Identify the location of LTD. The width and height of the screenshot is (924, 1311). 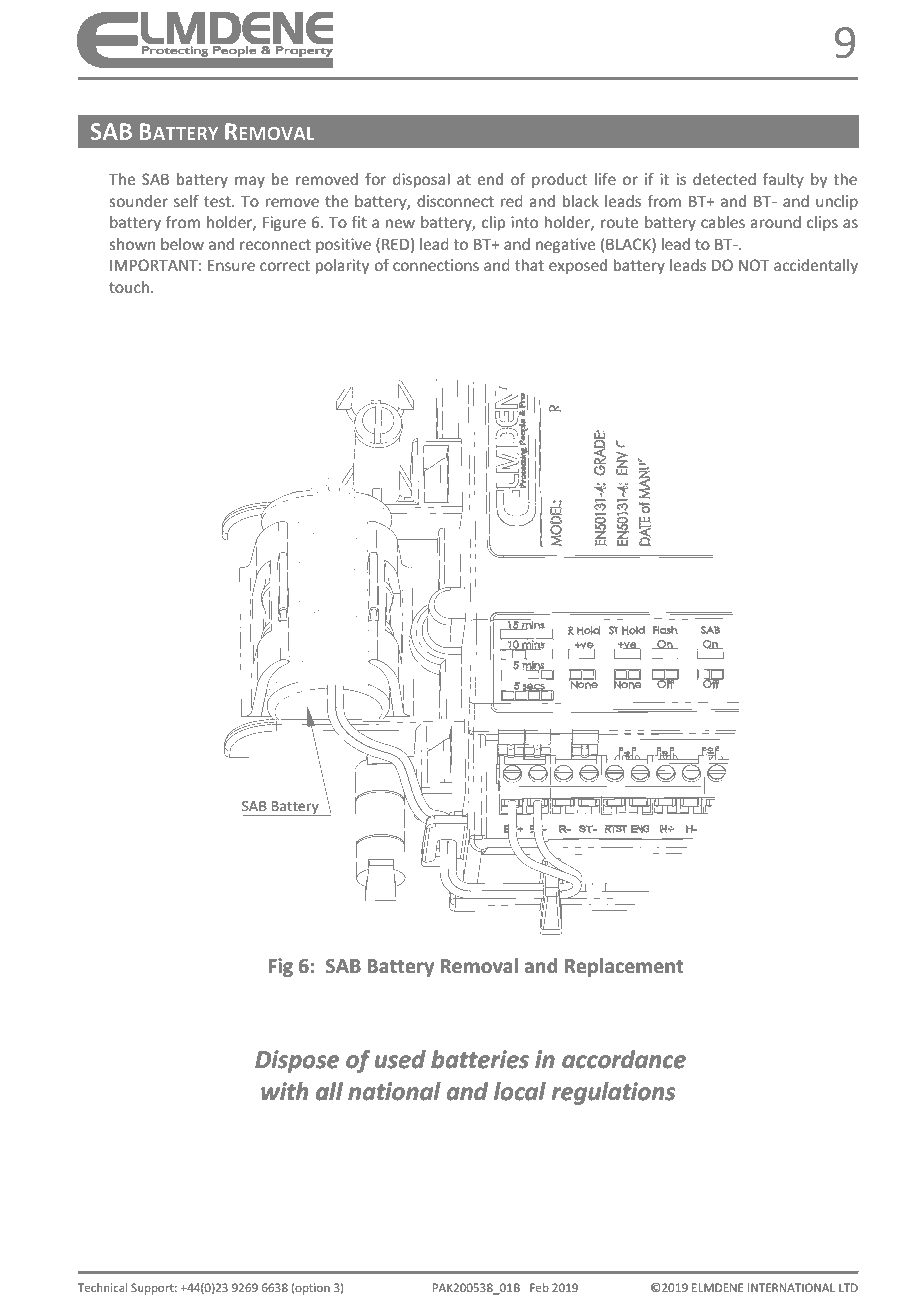
(848, 1287).
